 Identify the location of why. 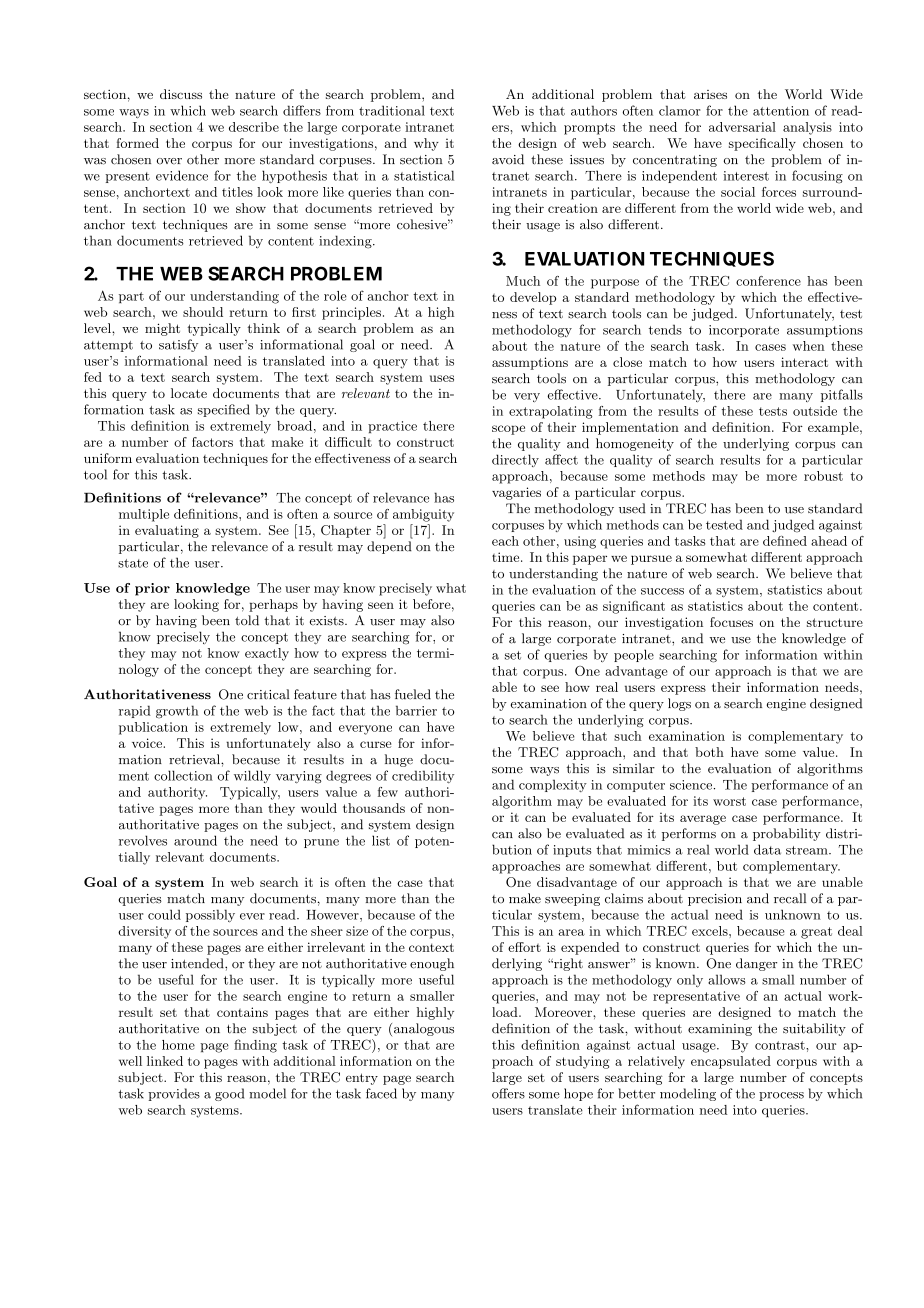
(426, 144).
